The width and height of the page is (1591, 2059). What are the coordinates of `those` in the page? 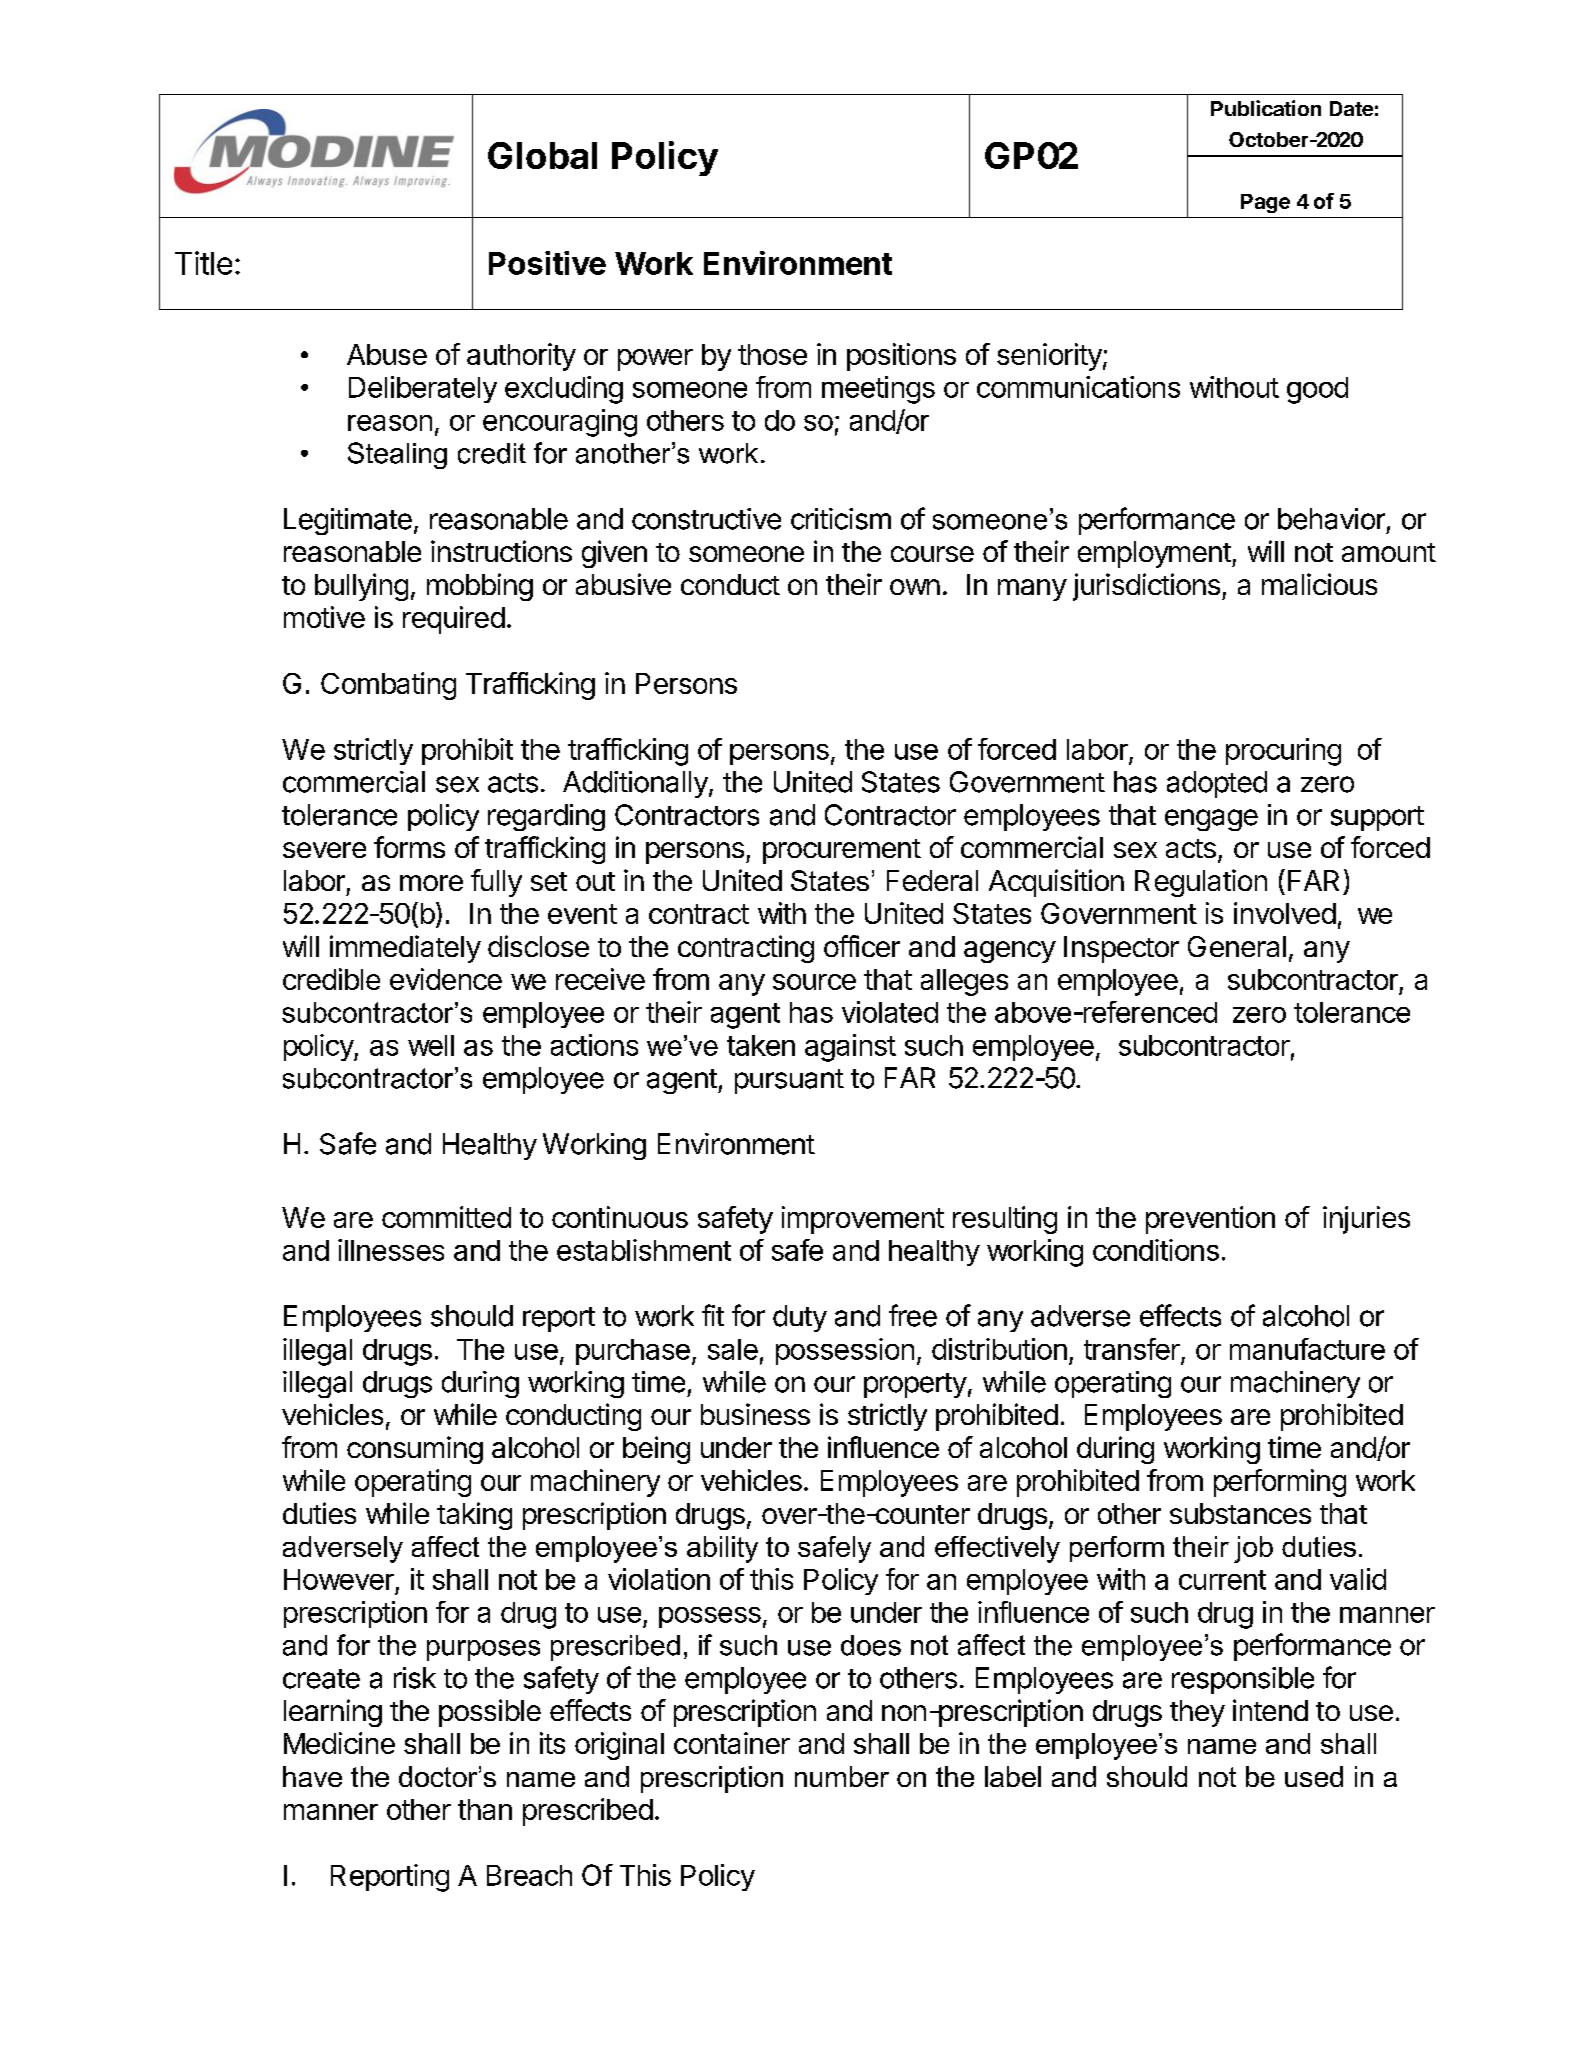 It's located at (772, 354).
